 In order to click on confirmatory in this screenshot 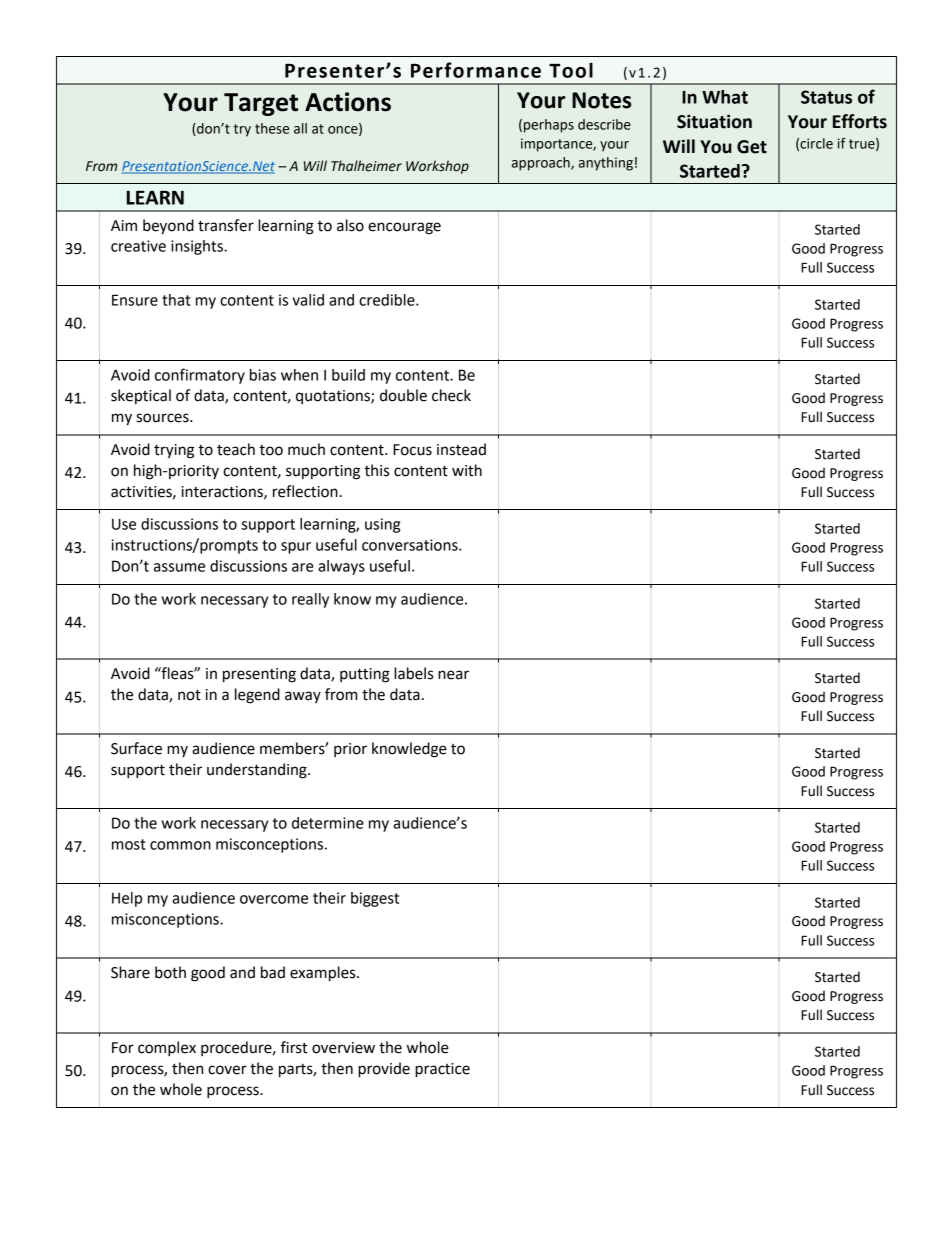, I will do `click(200, 376)`.
